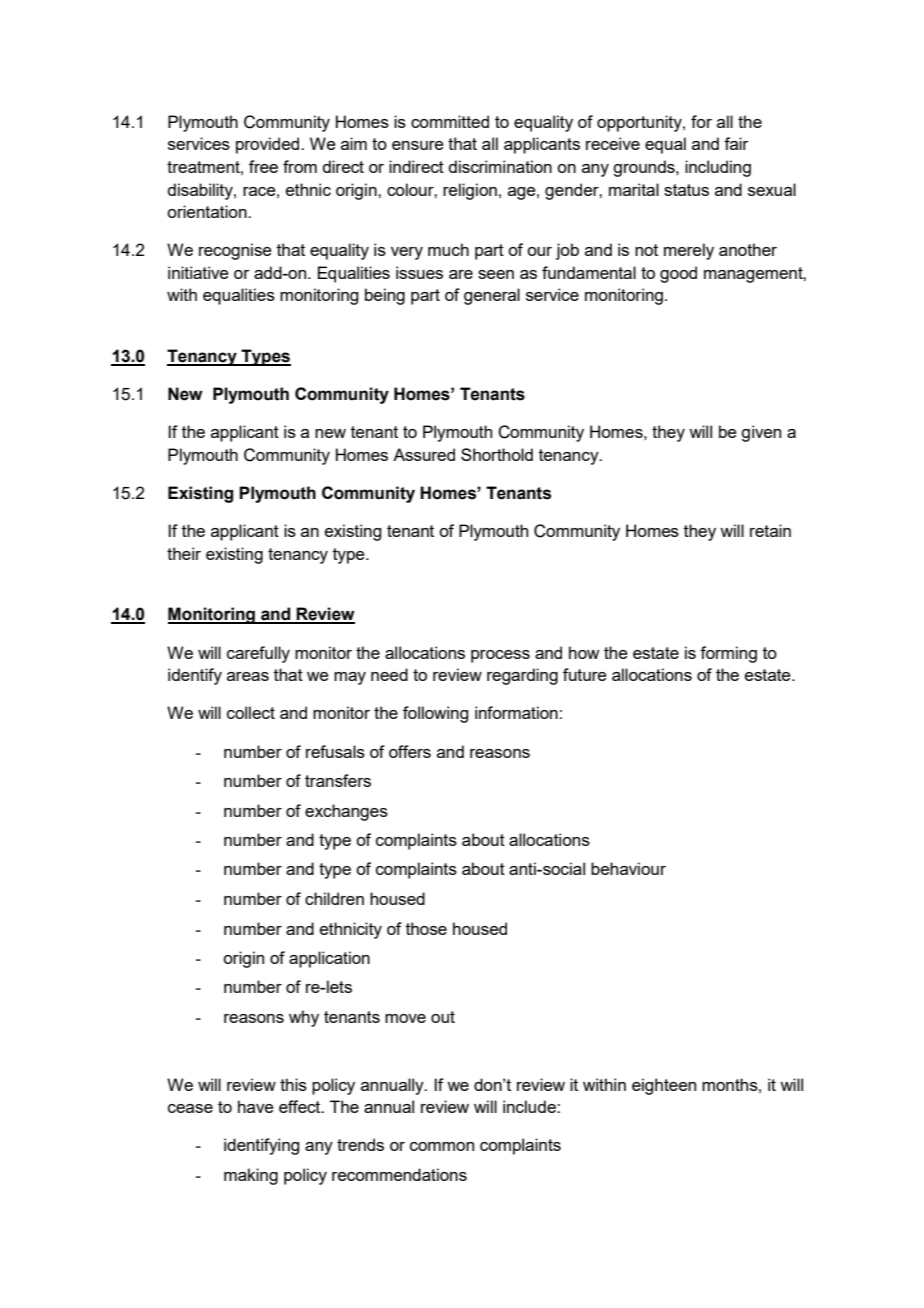 Image resolution: width=924 pixels, height=1308 pixels. I want to click on including, so click(718, 168).
